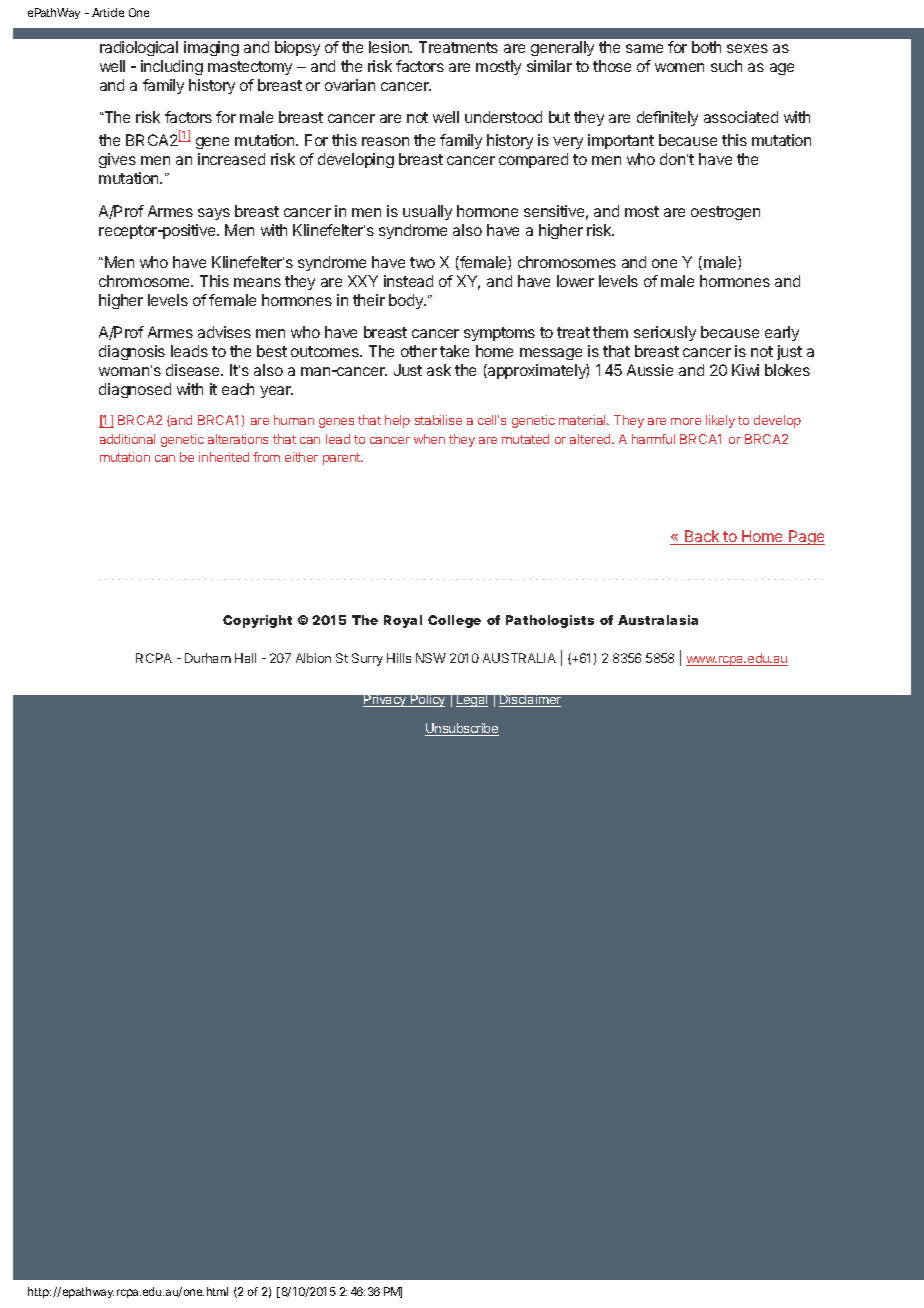  Describe the element at coordinates (172, 67) in the screenshot. I see `including` at that location.
